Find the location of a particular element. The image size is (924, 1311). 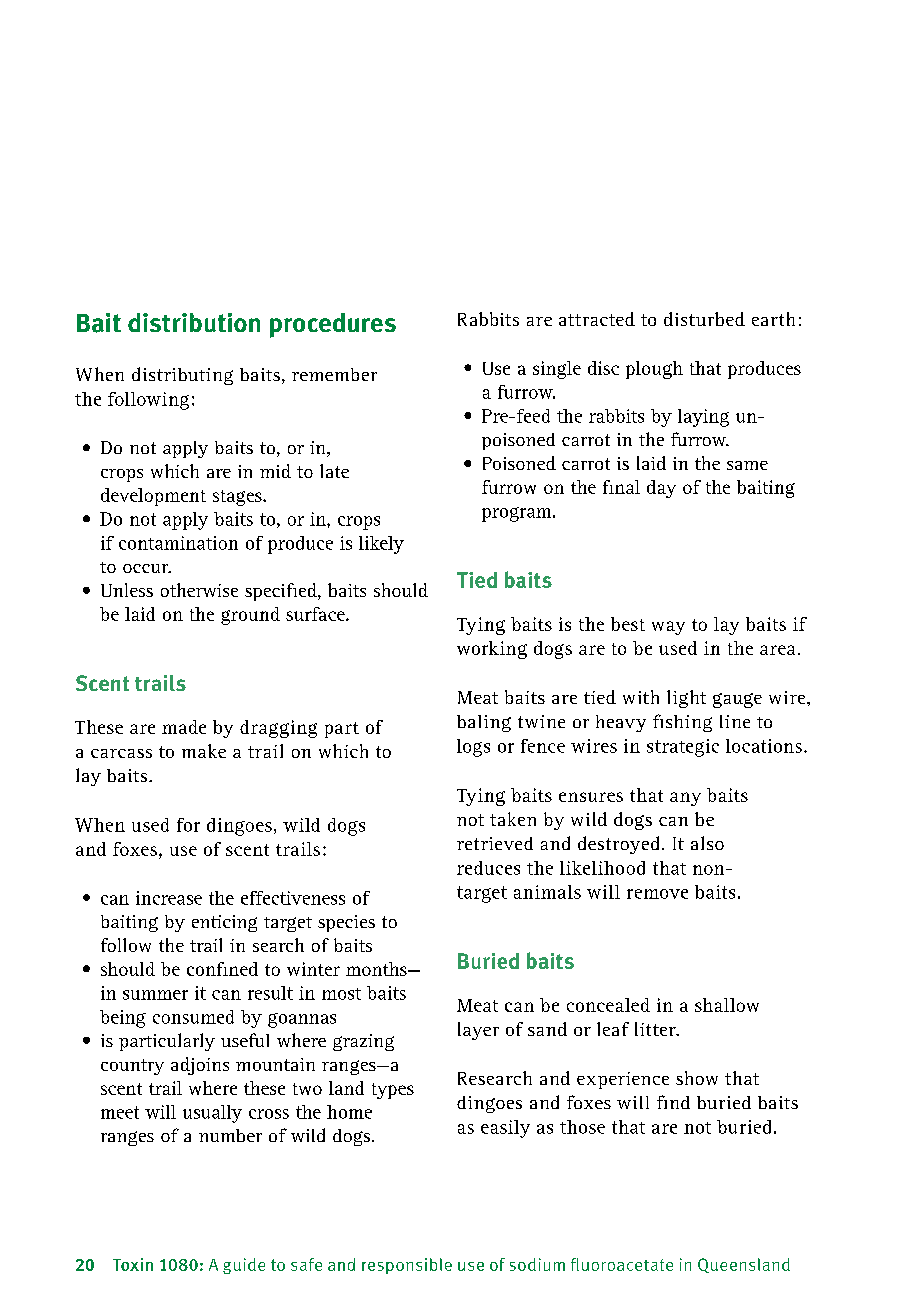

guide is located at coordinates (244, 1266).
